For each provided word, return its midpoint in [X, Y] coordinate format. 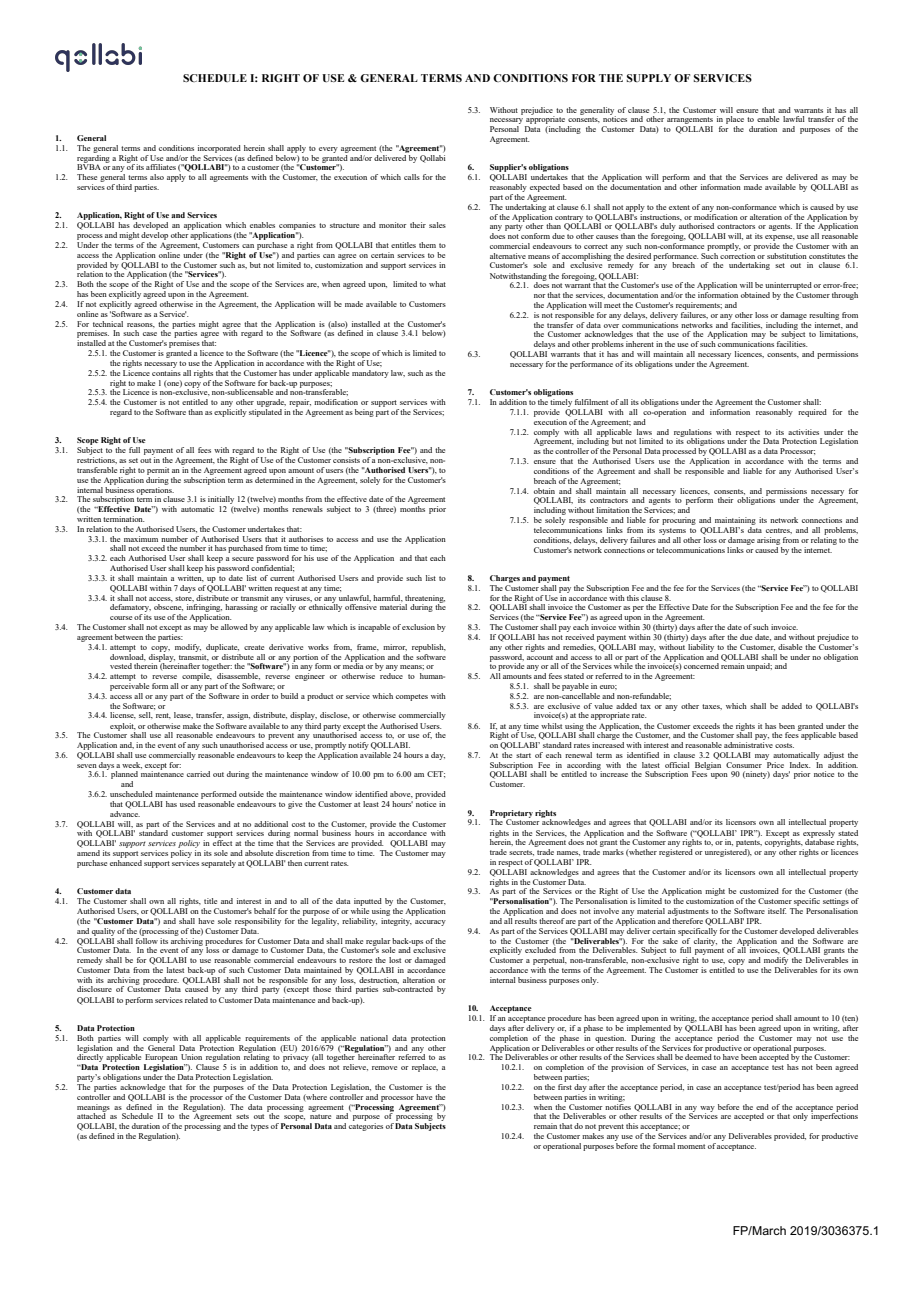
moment [691, 1146]
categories [366, 1127]
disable [790, 647]
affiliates [161, 167]
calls [412, 177]
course [121, 618]
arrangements [690, 122]
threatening [425, 600]
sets [242, 1116]
